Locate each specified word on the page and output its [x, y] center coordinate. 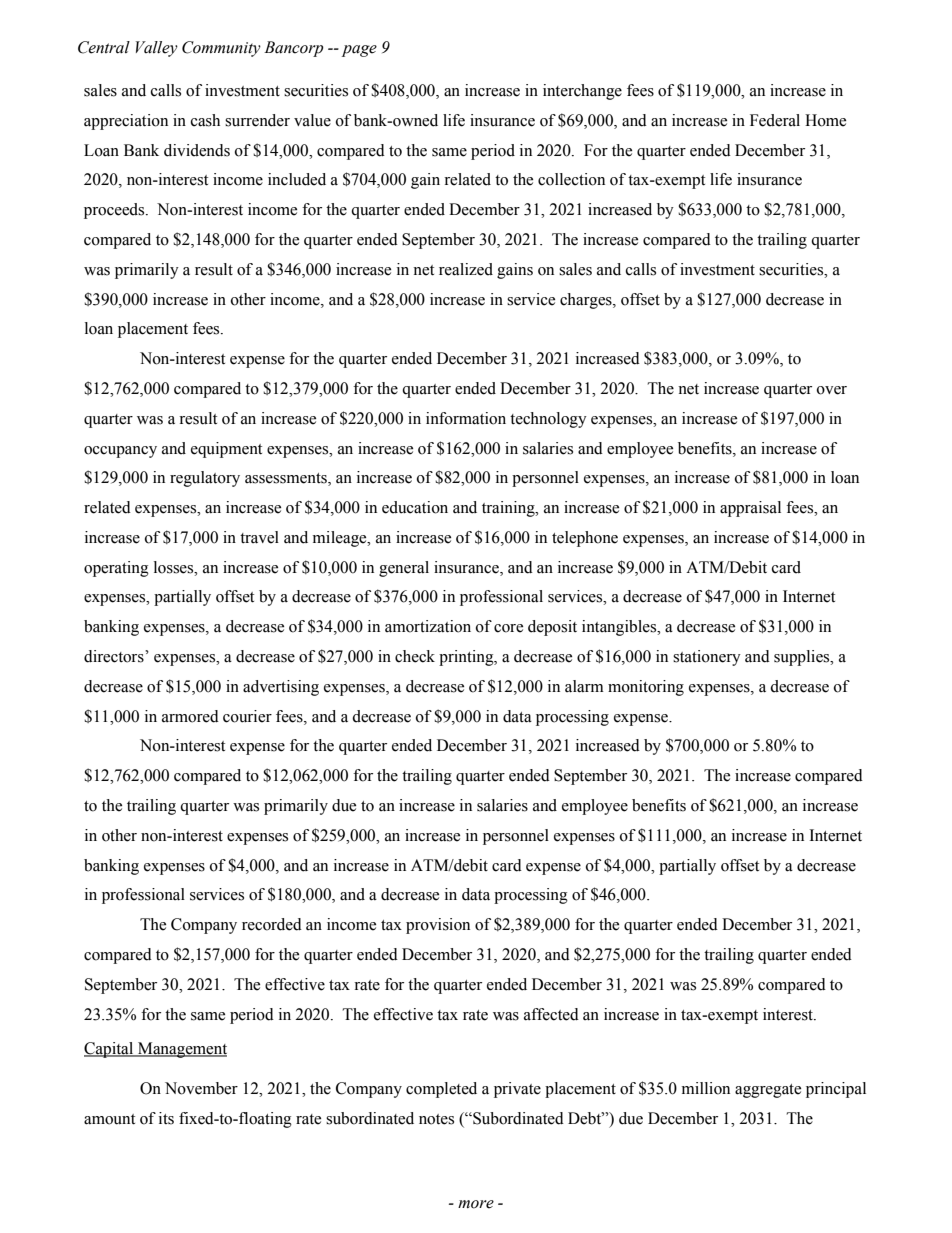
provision [438, 926]
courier [247, 716]
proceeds [115, 211]
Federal [775, 120]
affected [551, 1014]
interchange [582, 92]
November [201, 1088]
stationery [707, 658]
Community [221, 49]
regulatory [205, 479]
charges [587, 301]
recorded [272, 924]
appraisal [750, 509]
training [509, 509]
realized [466, 269]
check [415, 656]
